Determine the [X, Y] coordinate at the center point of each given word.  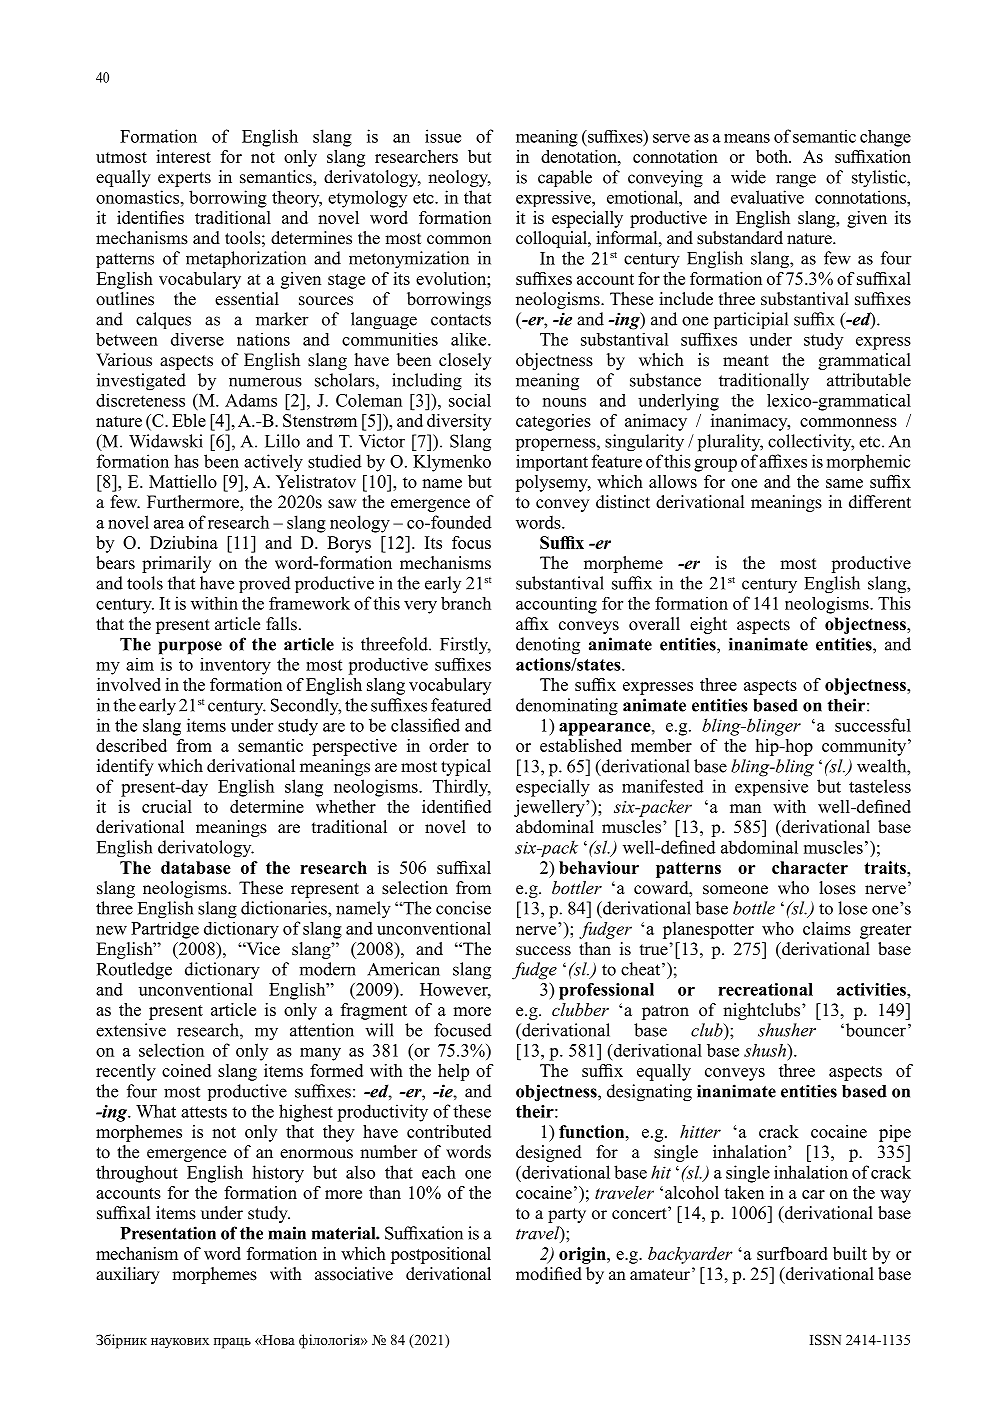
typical [466, 767]
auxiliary [128, 1275]
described [131, 745]
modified [549, 1274]
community [865, 747]
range [796, 181]
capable [565, 178]
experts [184, 179]
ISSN [825, 1340]
